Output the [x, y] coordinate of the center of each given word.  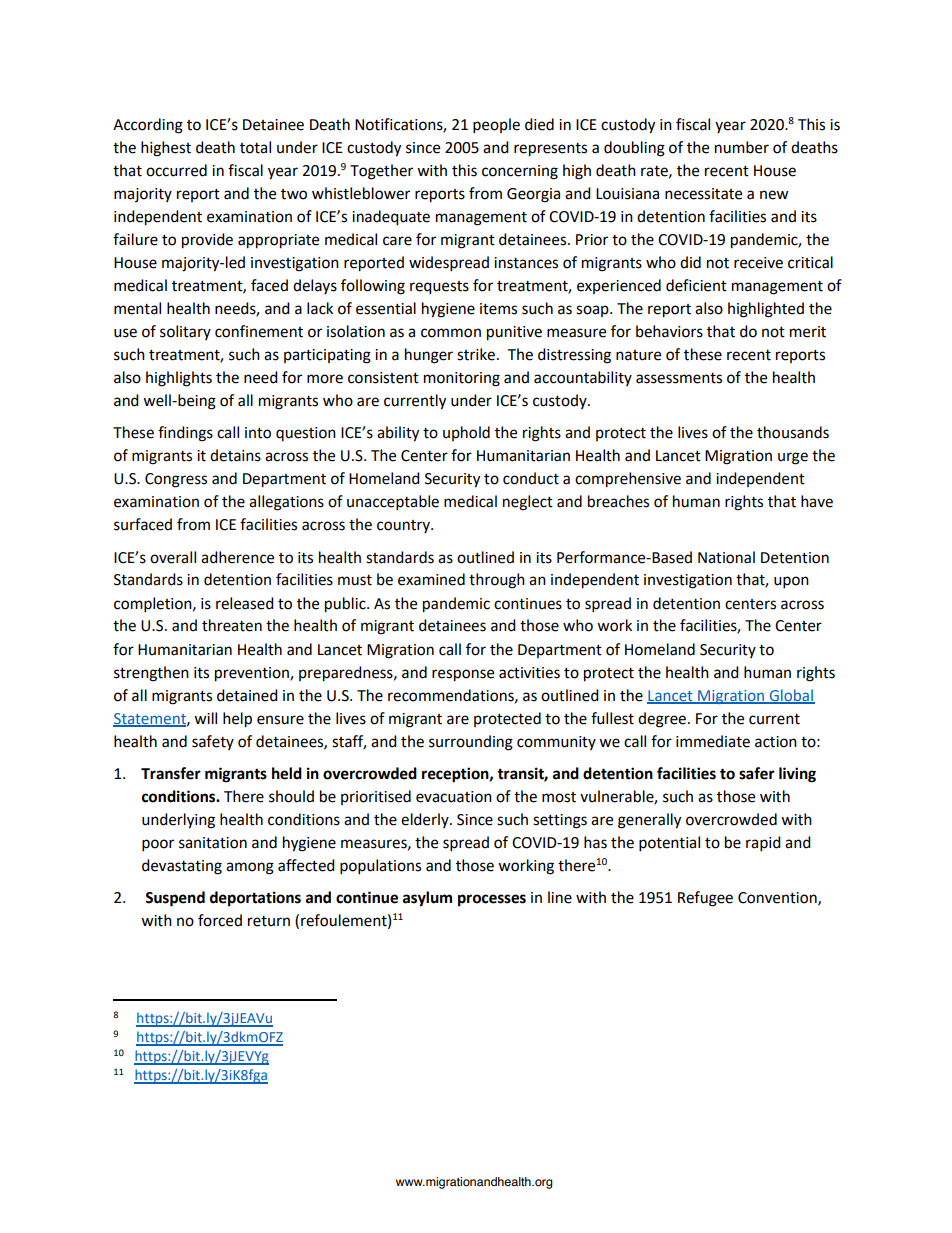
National [726, 557]
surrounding [471, 743]
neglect [528, 503]
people [496, 126]
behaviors [669, 331]
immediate [713, 741]
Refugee [705, 899]
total [255, 147]
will [205, 718]
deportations [255, 899]
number [742, 147]
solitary [185, 332]
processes [492, 900]
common [451, 333]
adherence [237, 557]
